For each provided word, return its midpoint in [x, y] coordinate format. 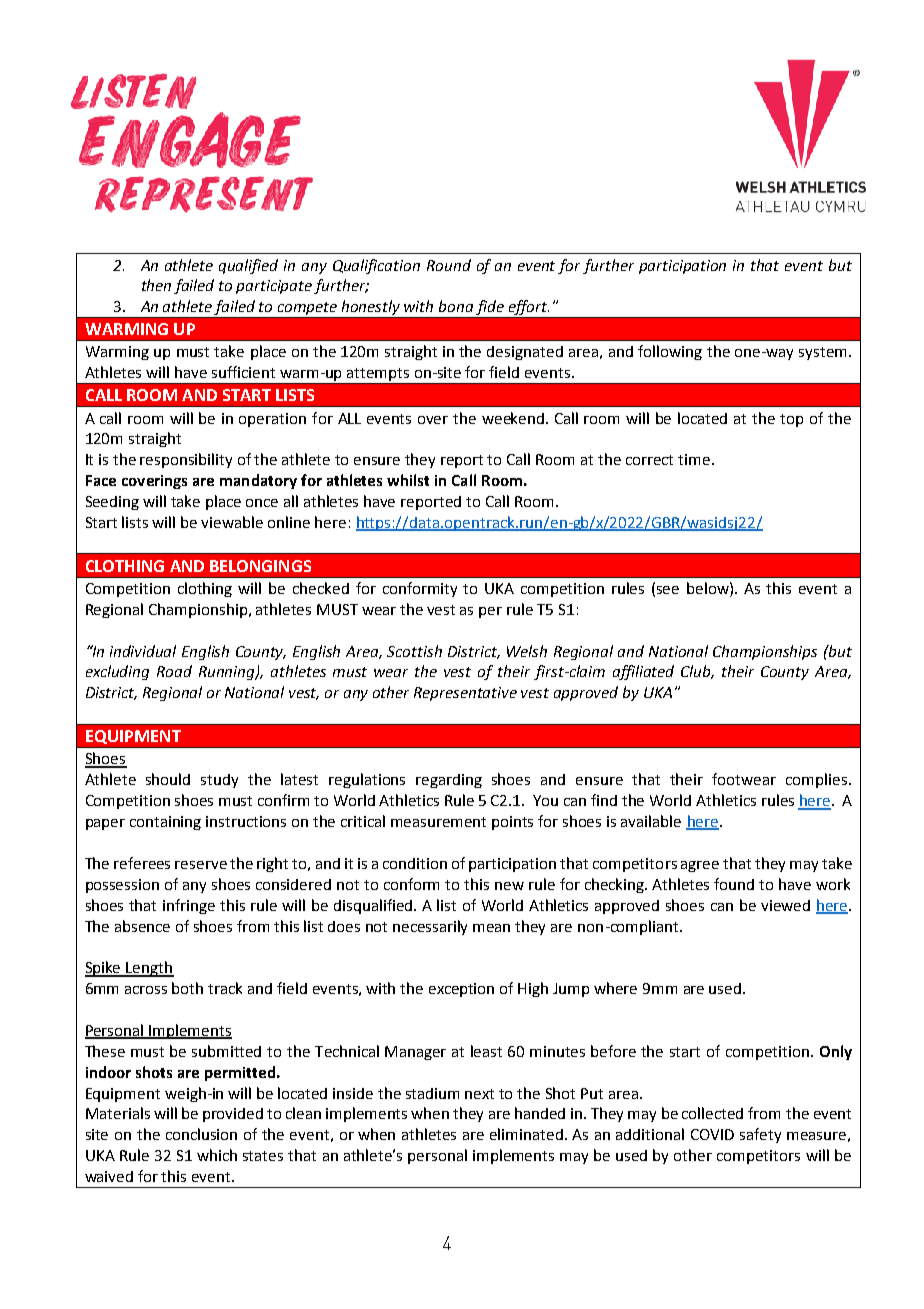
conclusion [201, 1134]
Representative [465, 694]
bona [456, 306]
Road [174, 671]
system [822, 353]
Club [697, 672]
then [156, 285]
